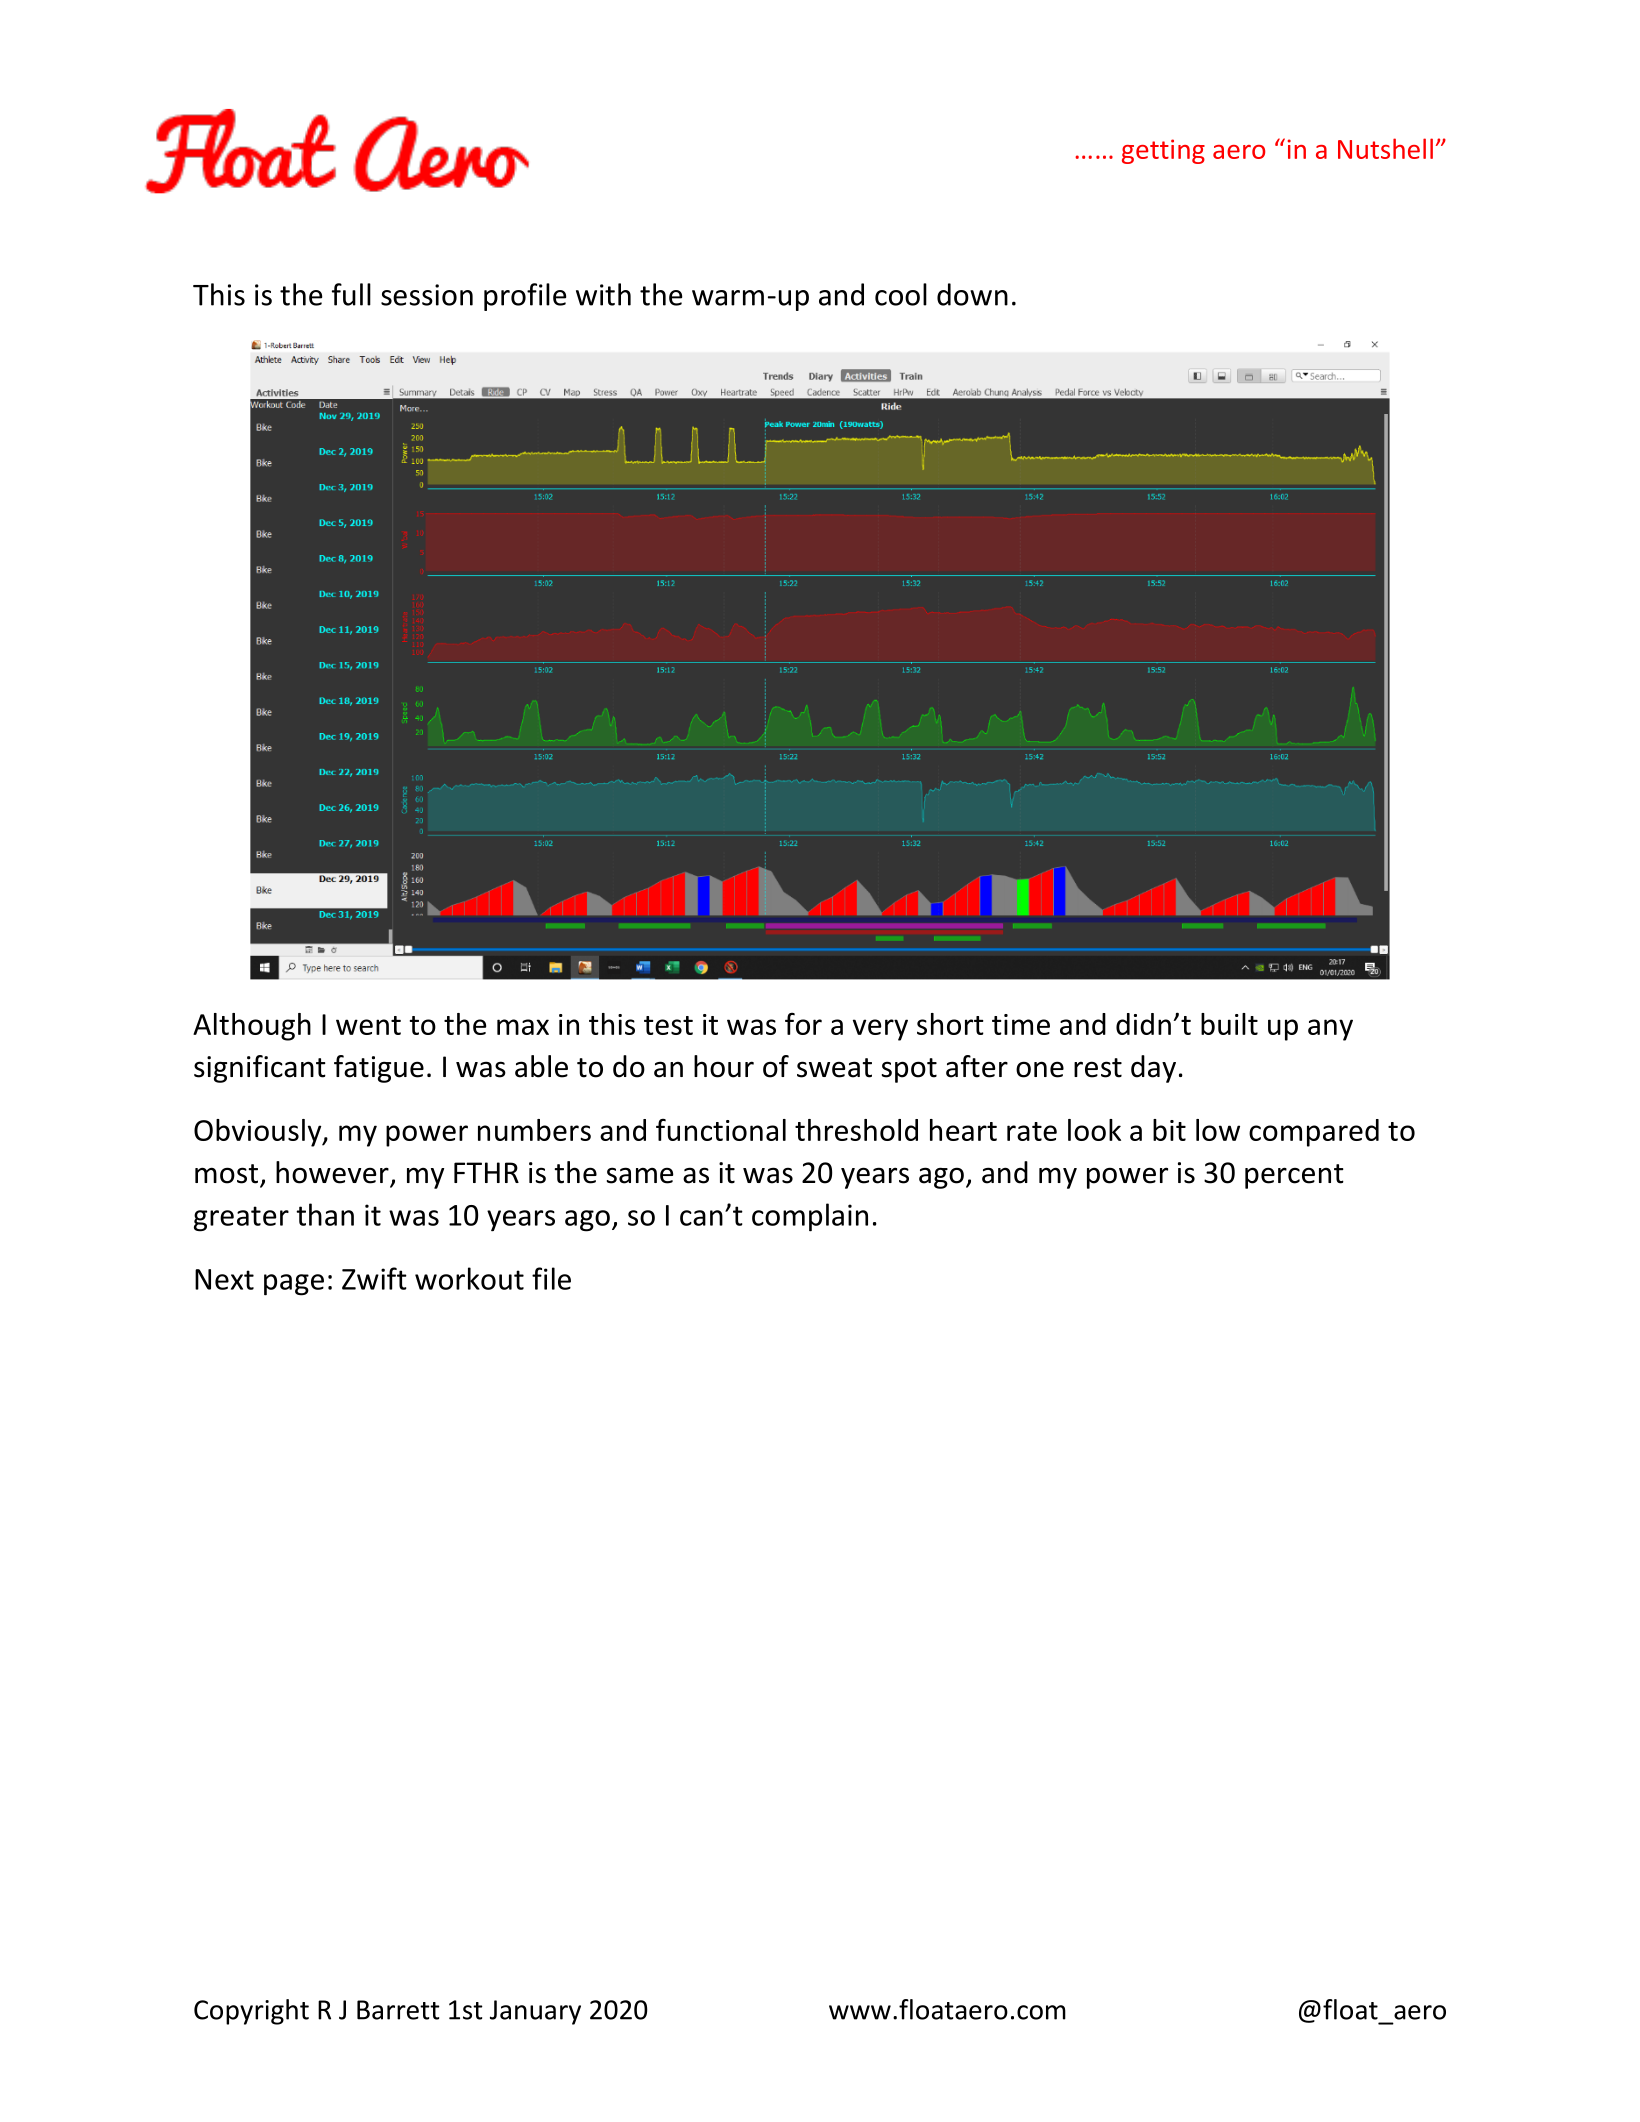 Image resolution: width=1640 pixels, height=2122 pixels. I want to click on went, so click(368, 1025).
